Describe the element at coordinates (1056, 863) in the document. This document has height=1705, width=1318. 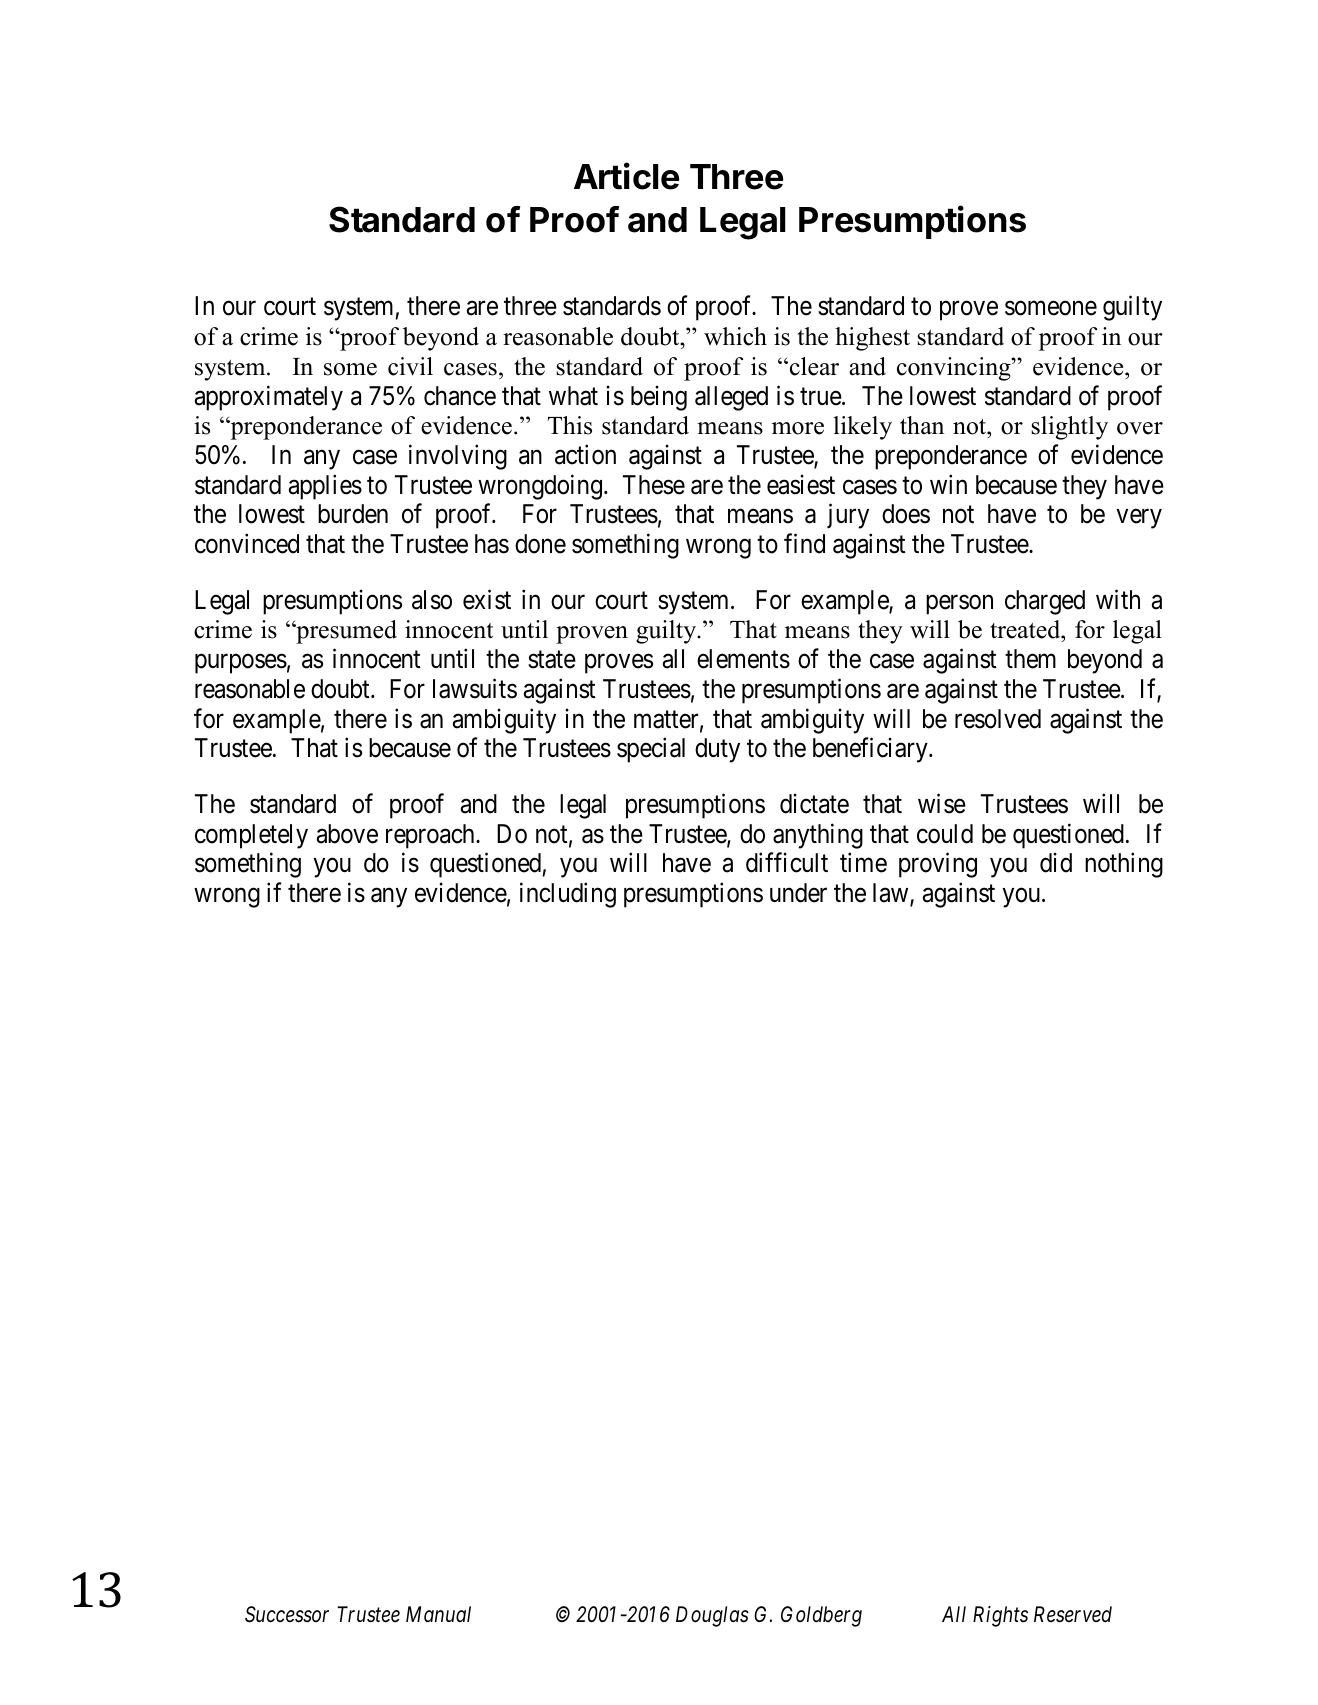
I see `did` at that location.
